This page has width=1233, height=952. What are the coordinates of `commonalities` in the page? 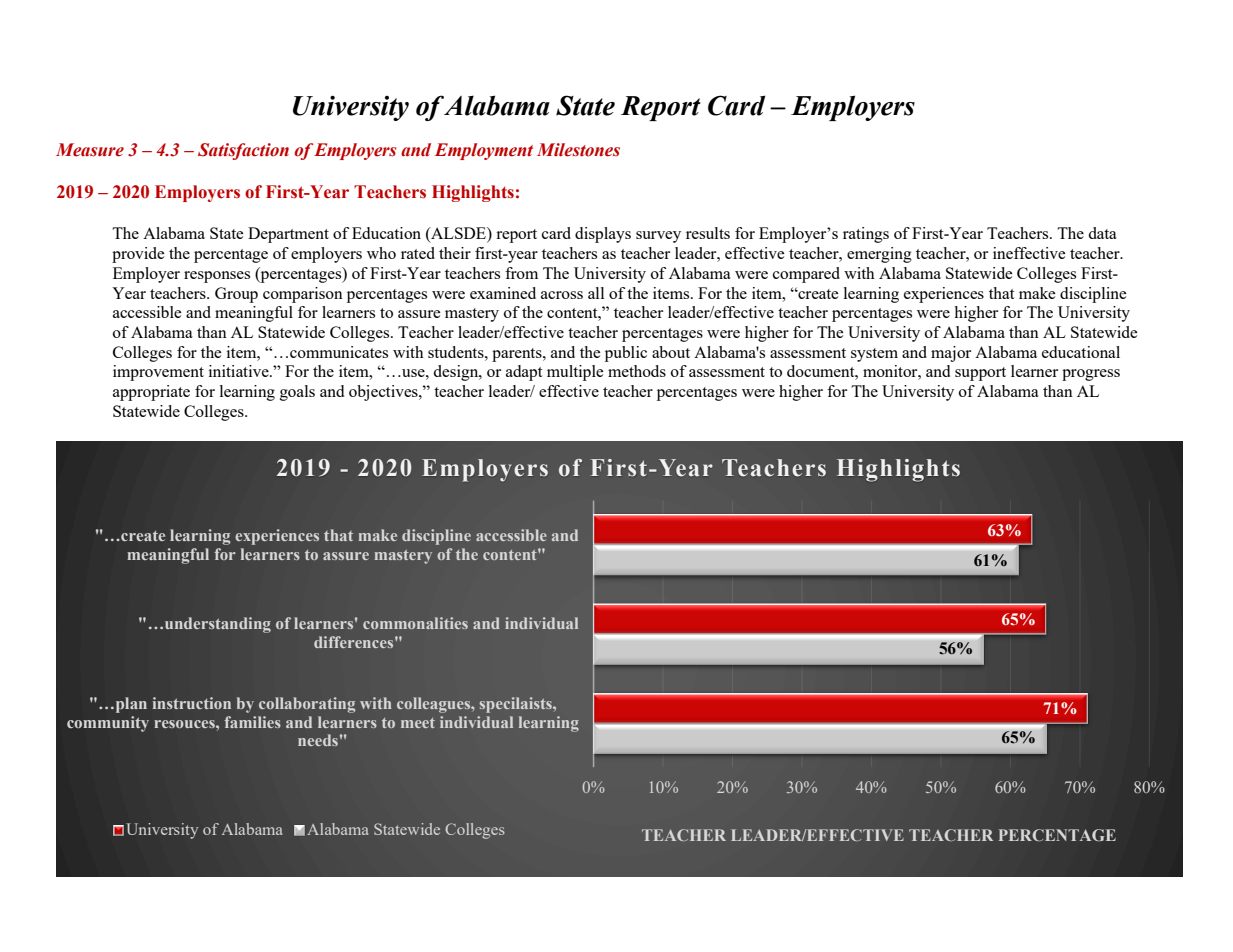 It's located at (415, 623).
